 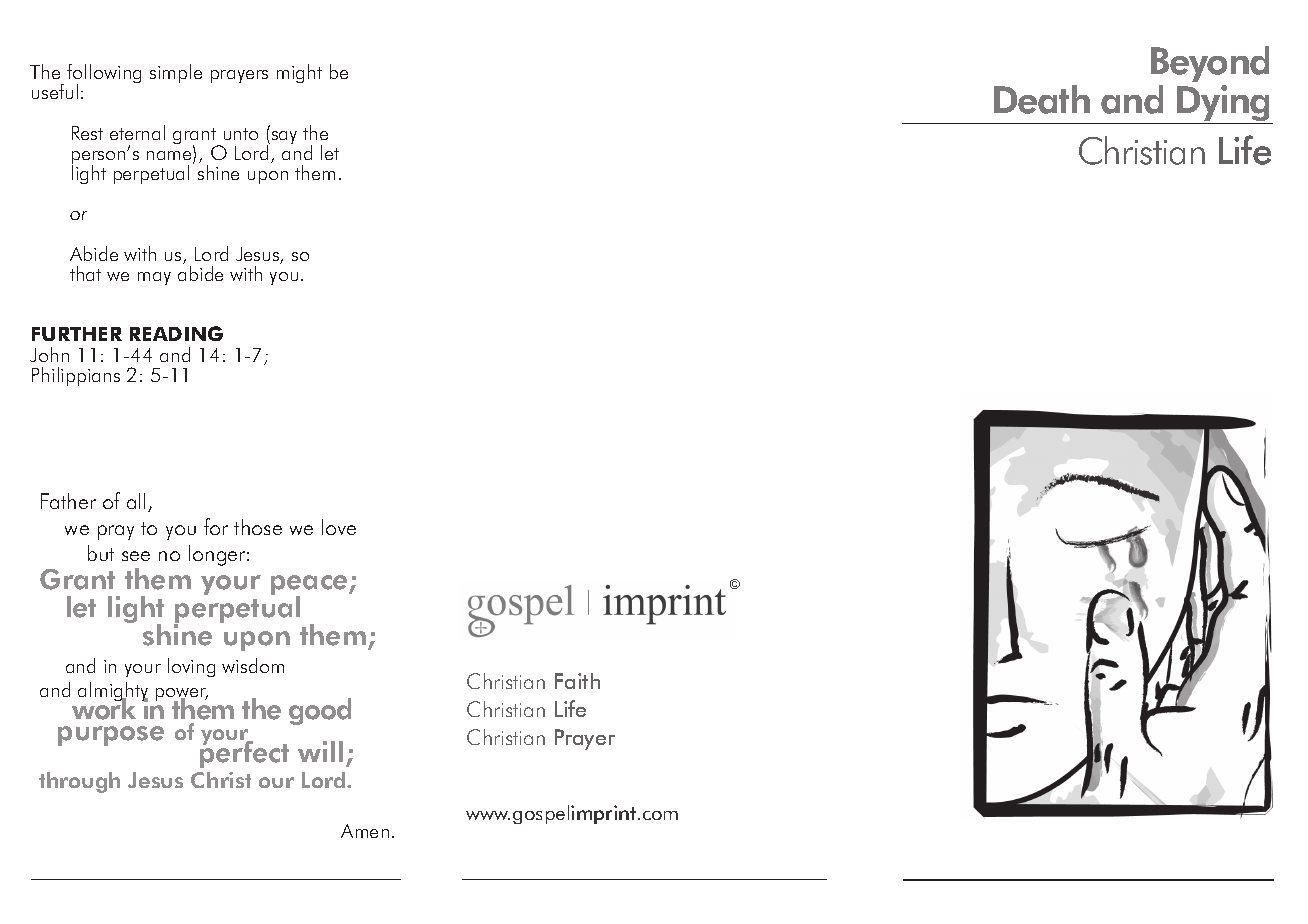 I want to click on through, so click(x=79, y=782).
